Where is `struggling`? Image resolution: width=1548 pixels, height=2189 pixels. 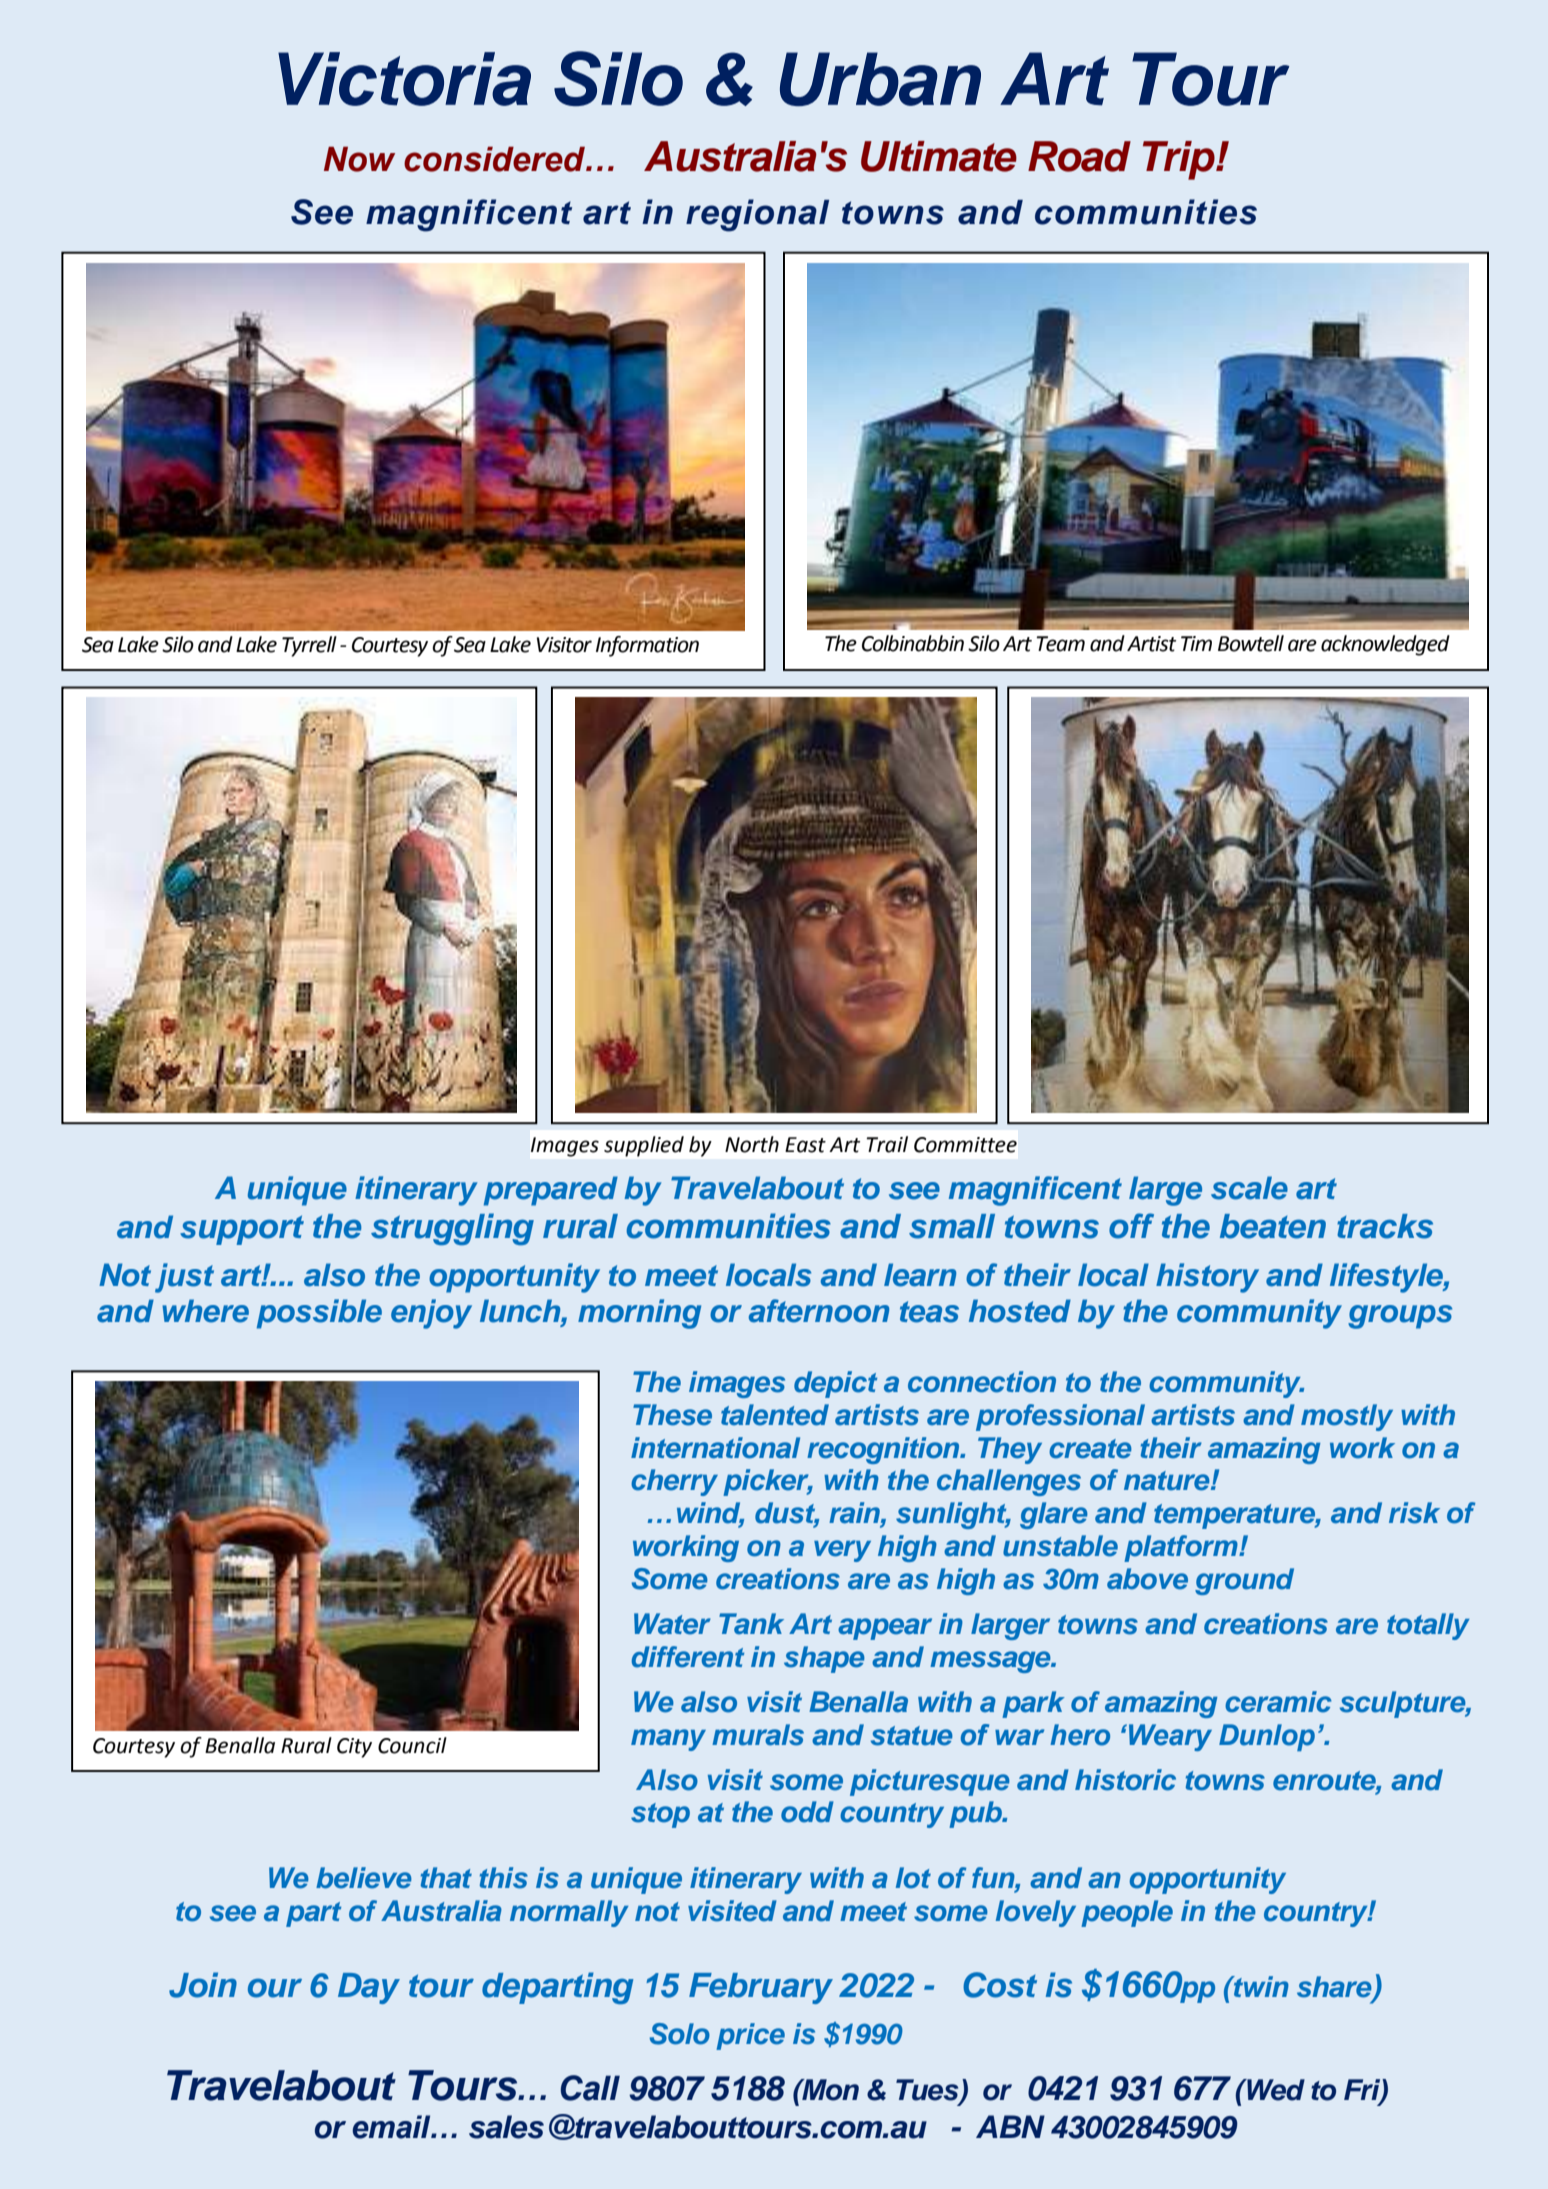 struggling is located at coordinates (452, 1229).
